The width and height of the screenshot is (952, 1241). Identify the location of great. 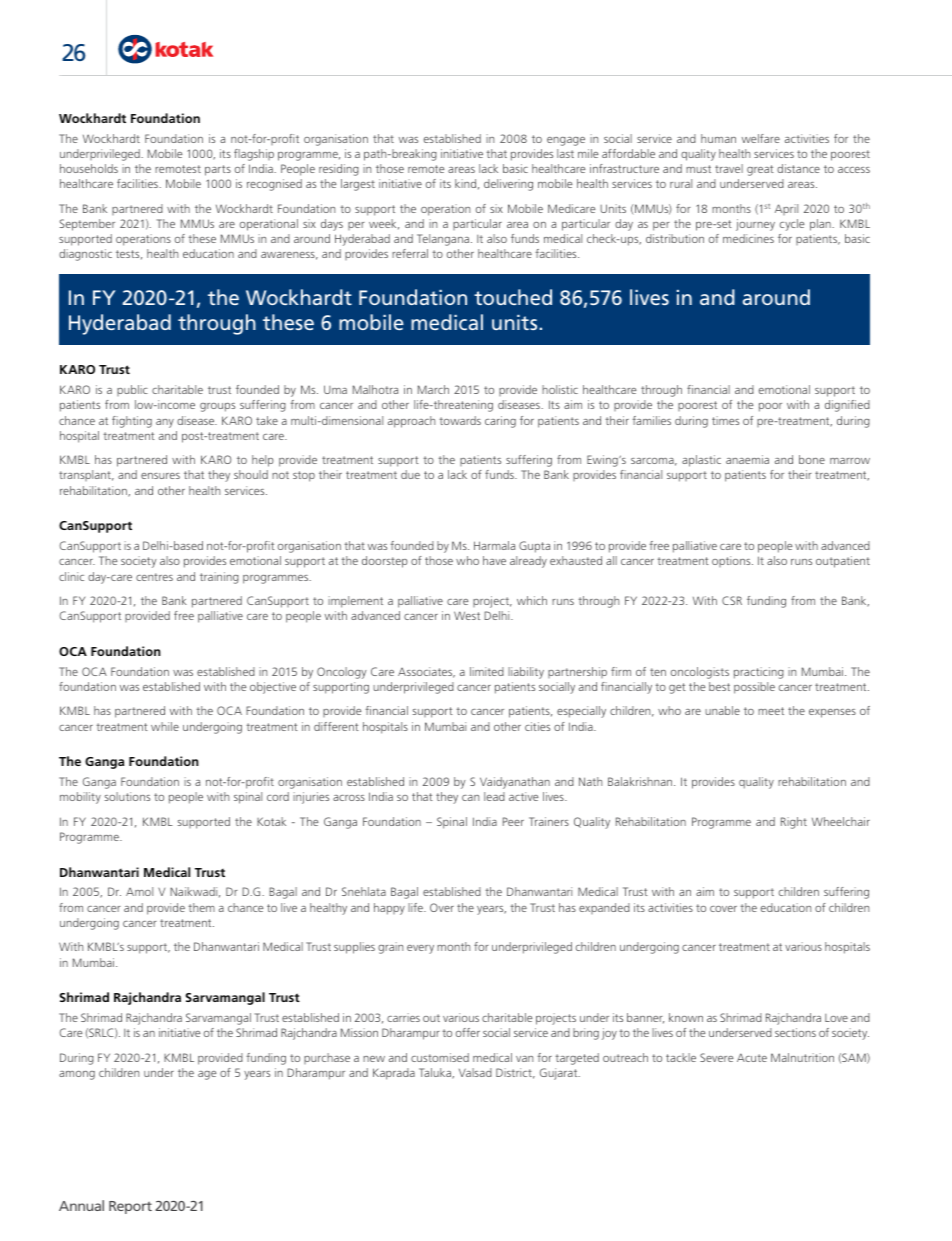
(760, 170).
